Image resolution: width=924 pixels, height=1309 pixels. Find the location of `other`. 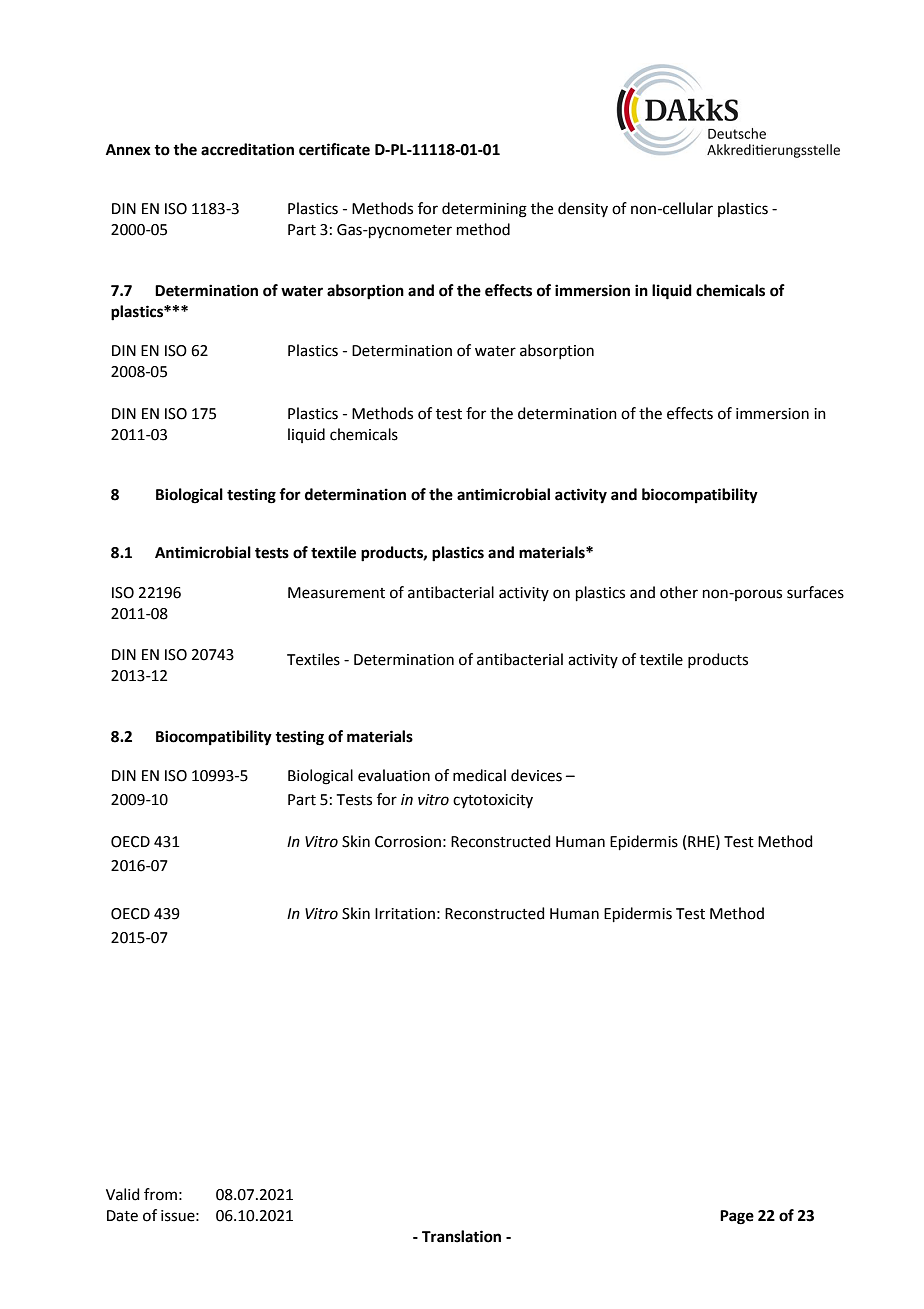

other is located at coordinates (679, 592).
